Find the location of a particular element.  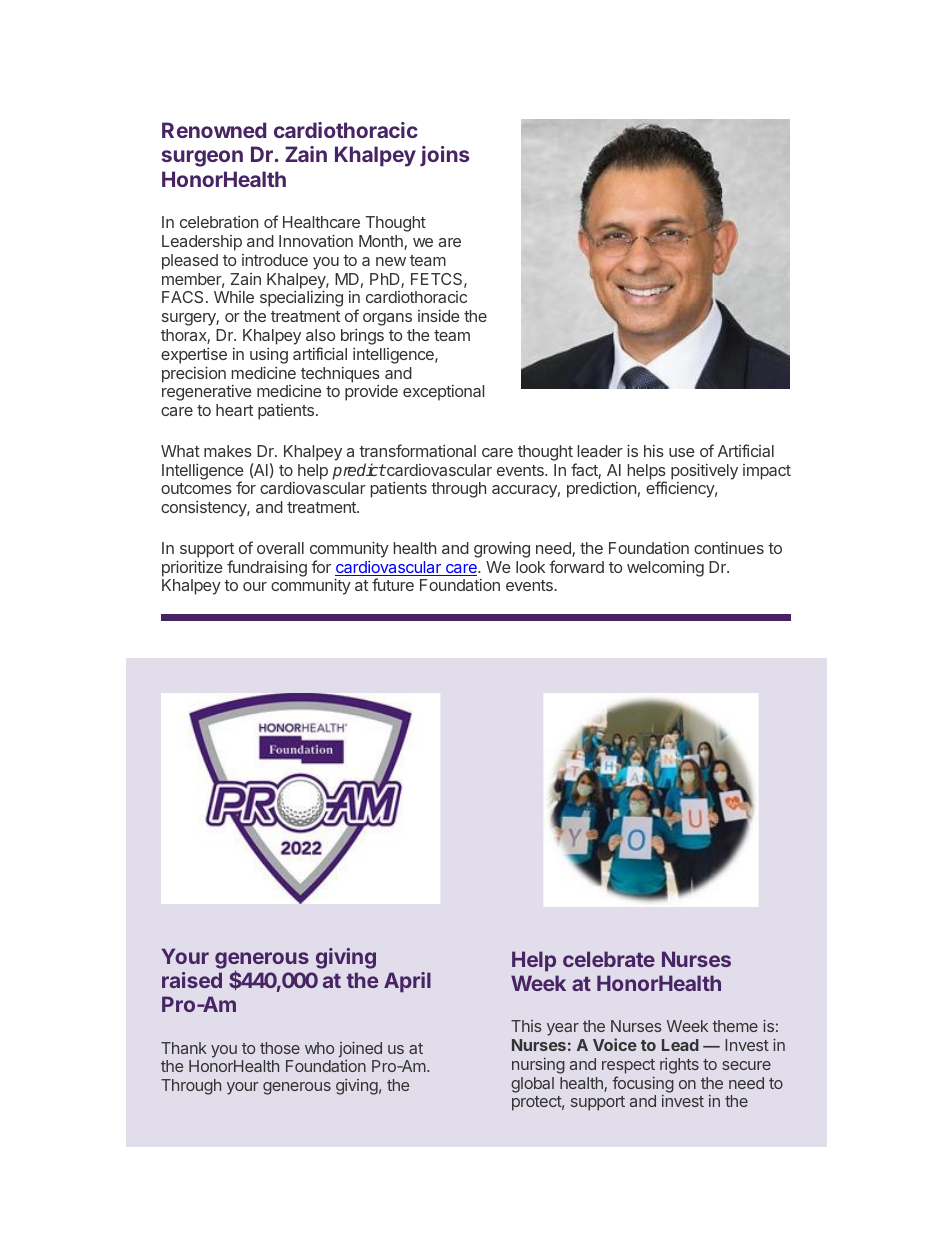

joins is located at coordinates (444, 156).
